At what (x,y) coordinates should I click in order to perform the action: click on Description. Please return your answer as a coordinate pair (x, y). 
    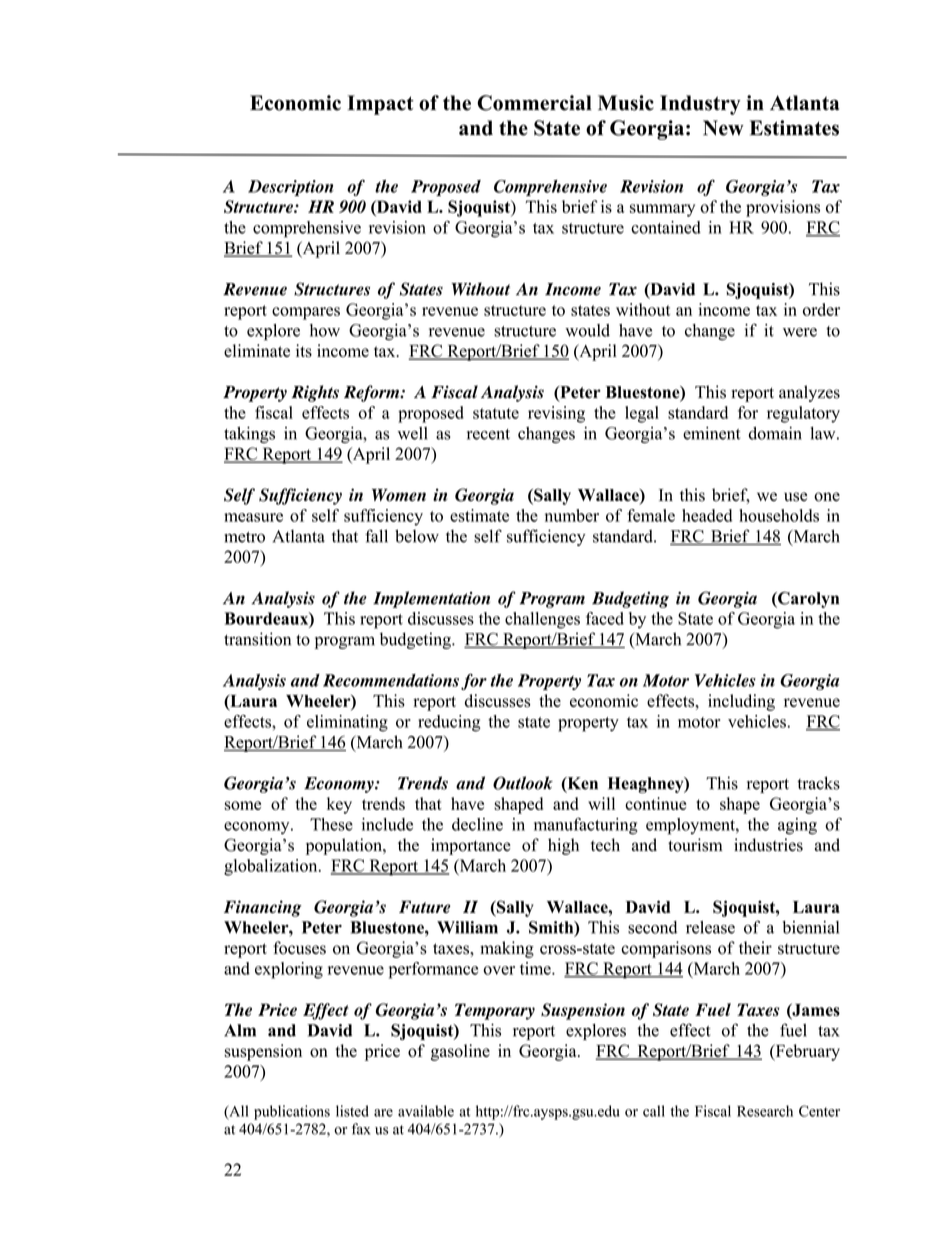
    Looking at the image, I should click on (291, 188).
